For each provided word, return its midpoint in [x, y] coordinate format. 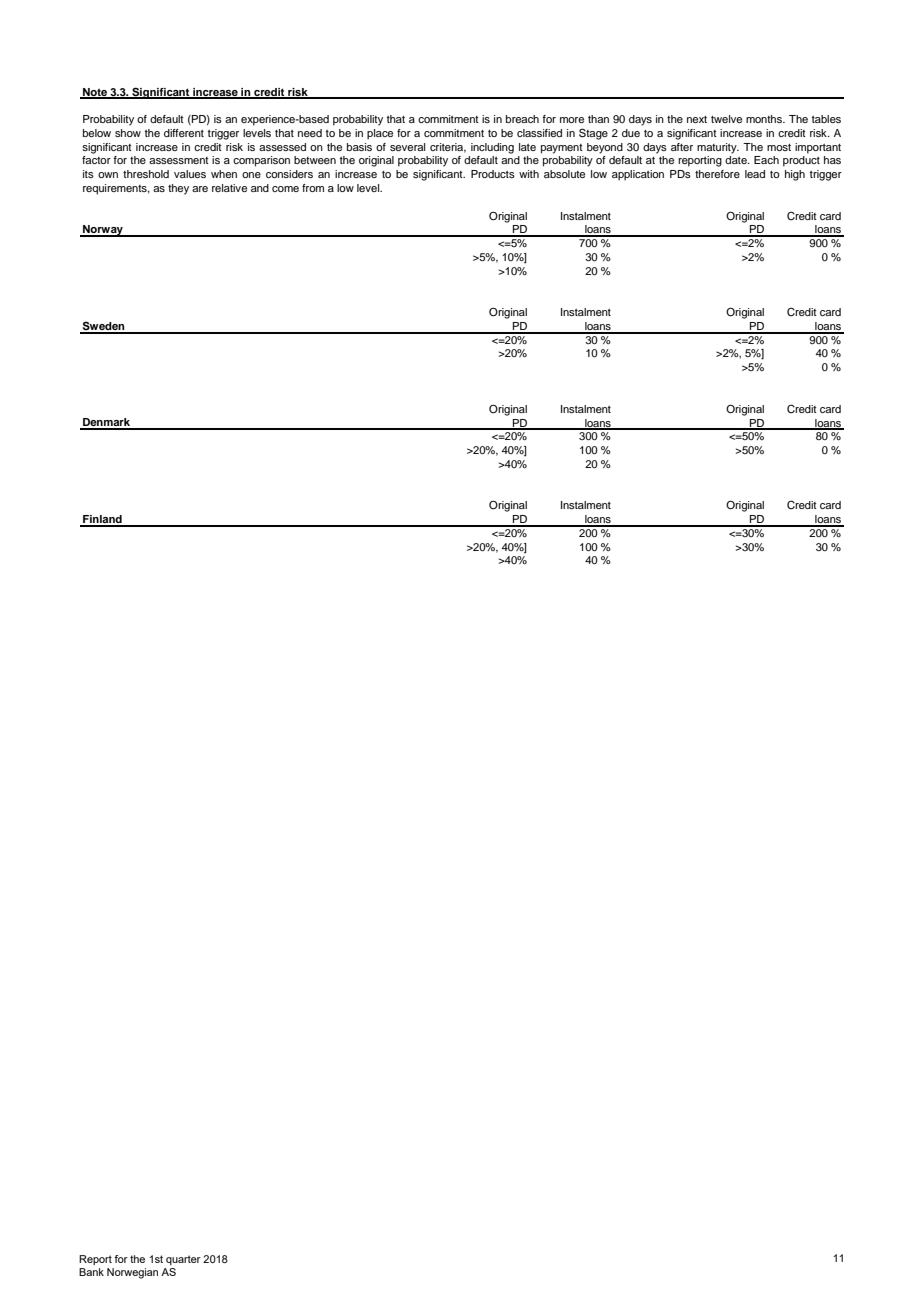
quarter [183, 1260]
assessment [179, 160]
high [795, 175]
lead [755, 174]
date [737, 160]
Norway [103, 231]
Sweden [103, 327]
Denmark [107, 423]
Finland [102, 520]
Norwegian [132, 1273]
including [492, 148]
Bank [91, 1272]
